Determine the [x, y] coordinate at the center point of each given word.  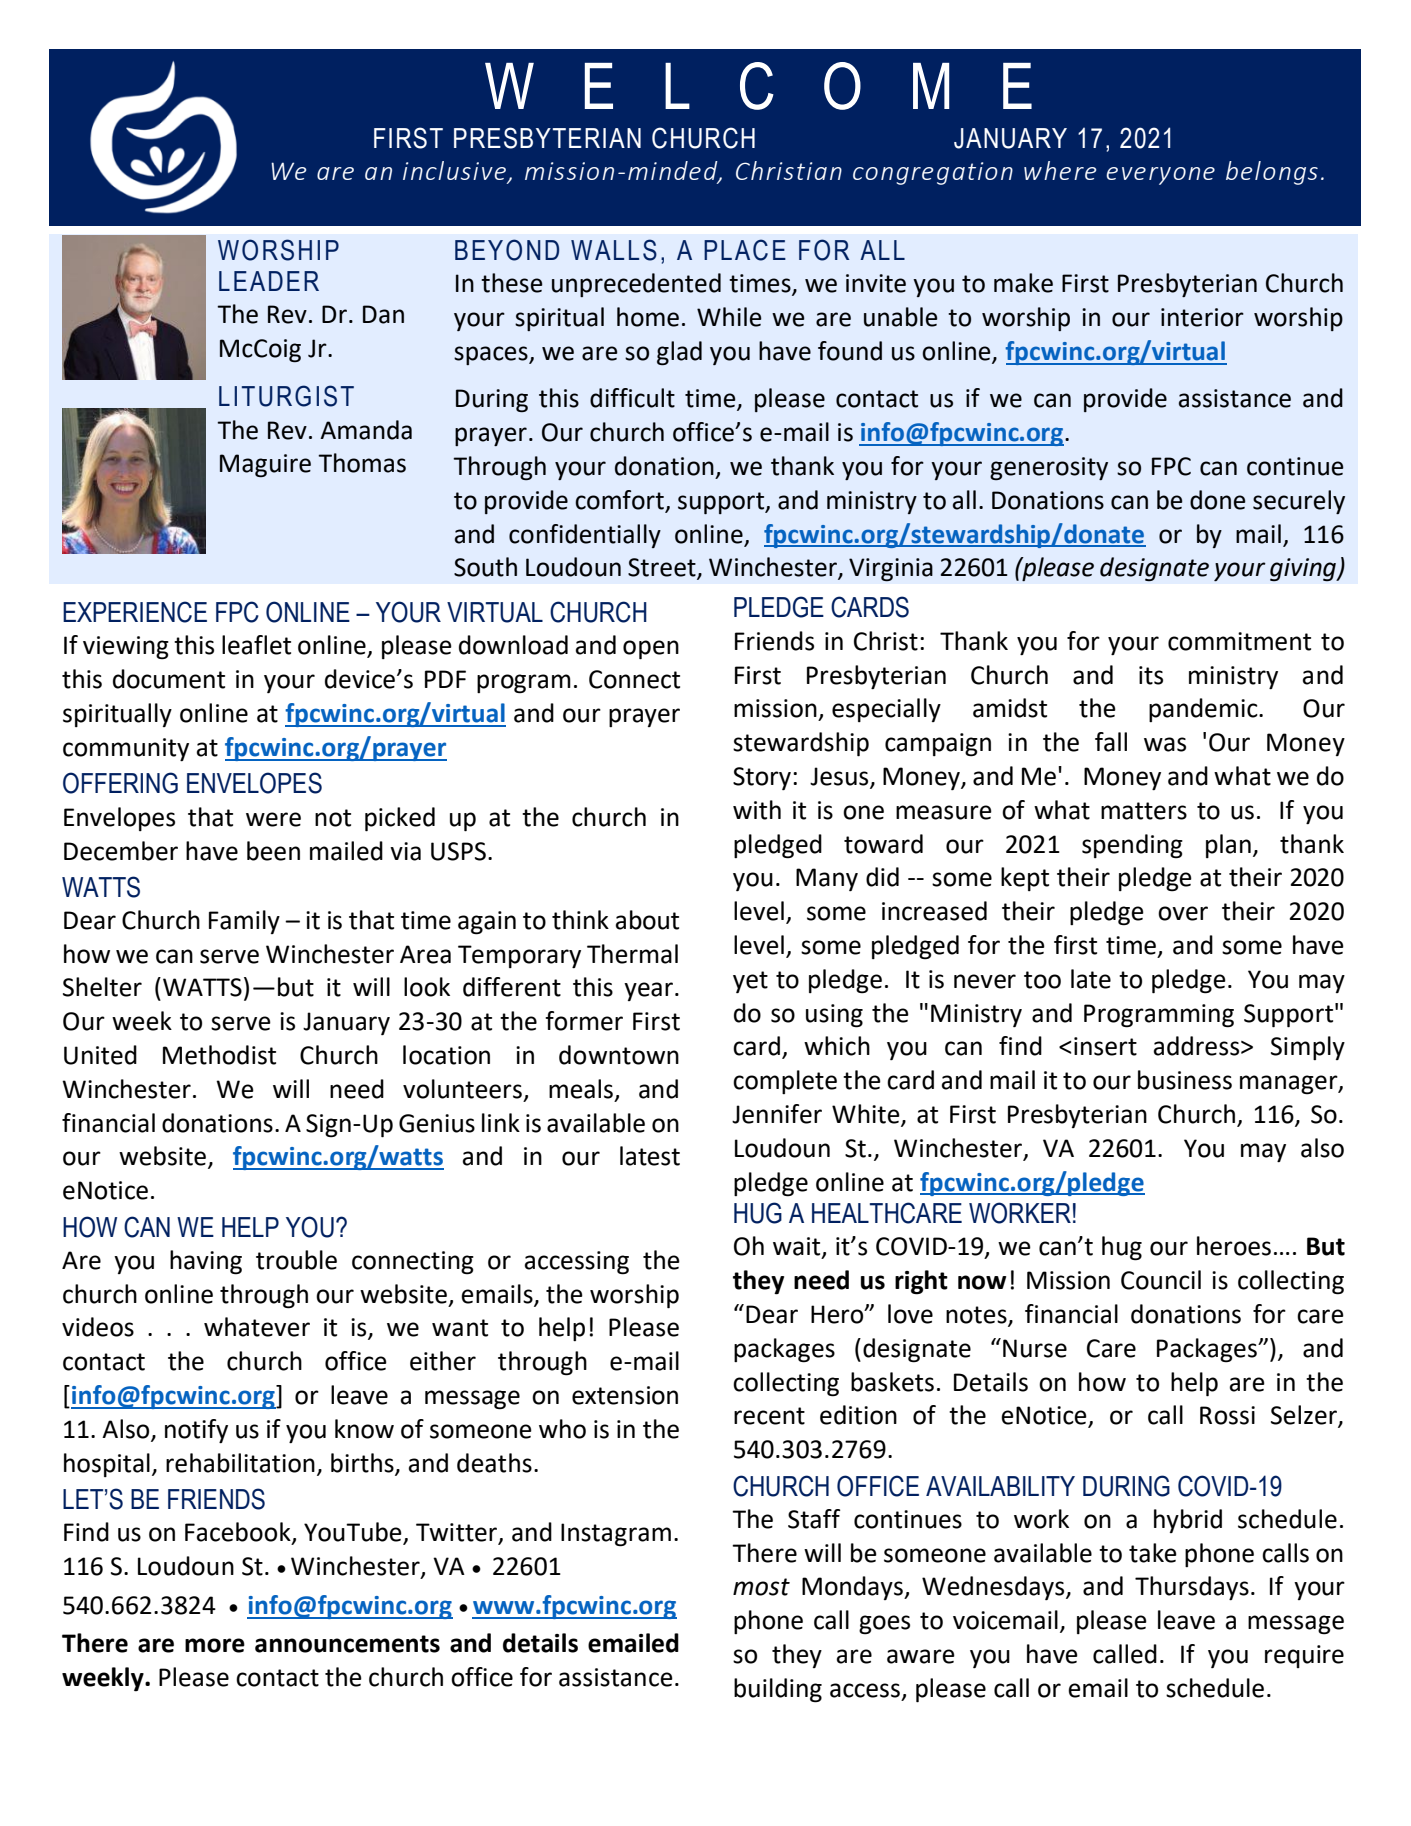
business [1185, 1080]
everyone [1160, 176]
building [778, 1690]
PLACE [745, 250]
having [206, 1262]
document [169, 679]
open [651, 650]
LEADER [269, 281]
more [215, 1645]
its [1151, 675]
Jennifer [777, 1114]
